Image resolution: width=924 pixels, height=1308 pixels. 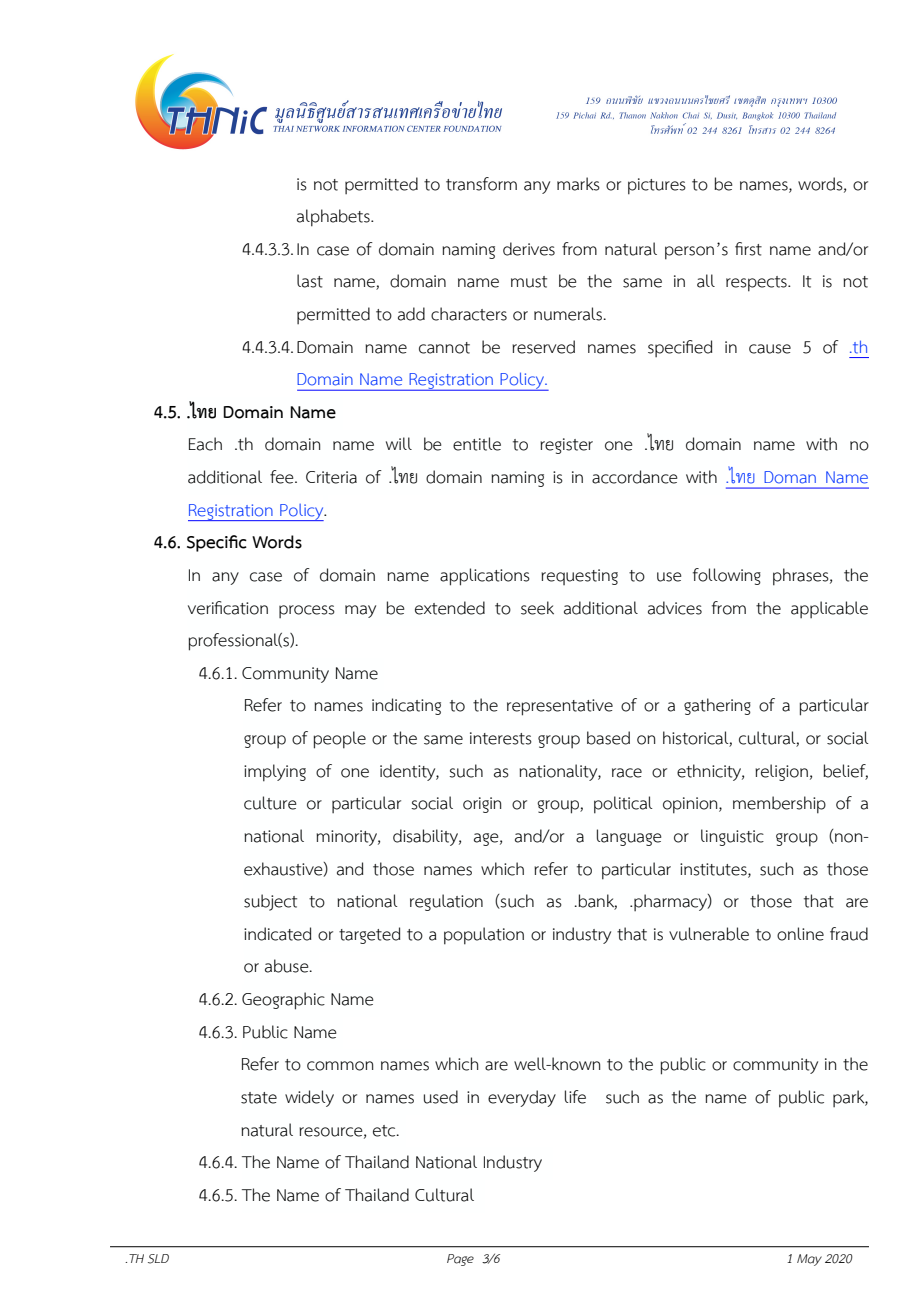 What do you see at coordinates (270, 902) in the screenshot?
I see `subject` at bounding box center [270, 902].
